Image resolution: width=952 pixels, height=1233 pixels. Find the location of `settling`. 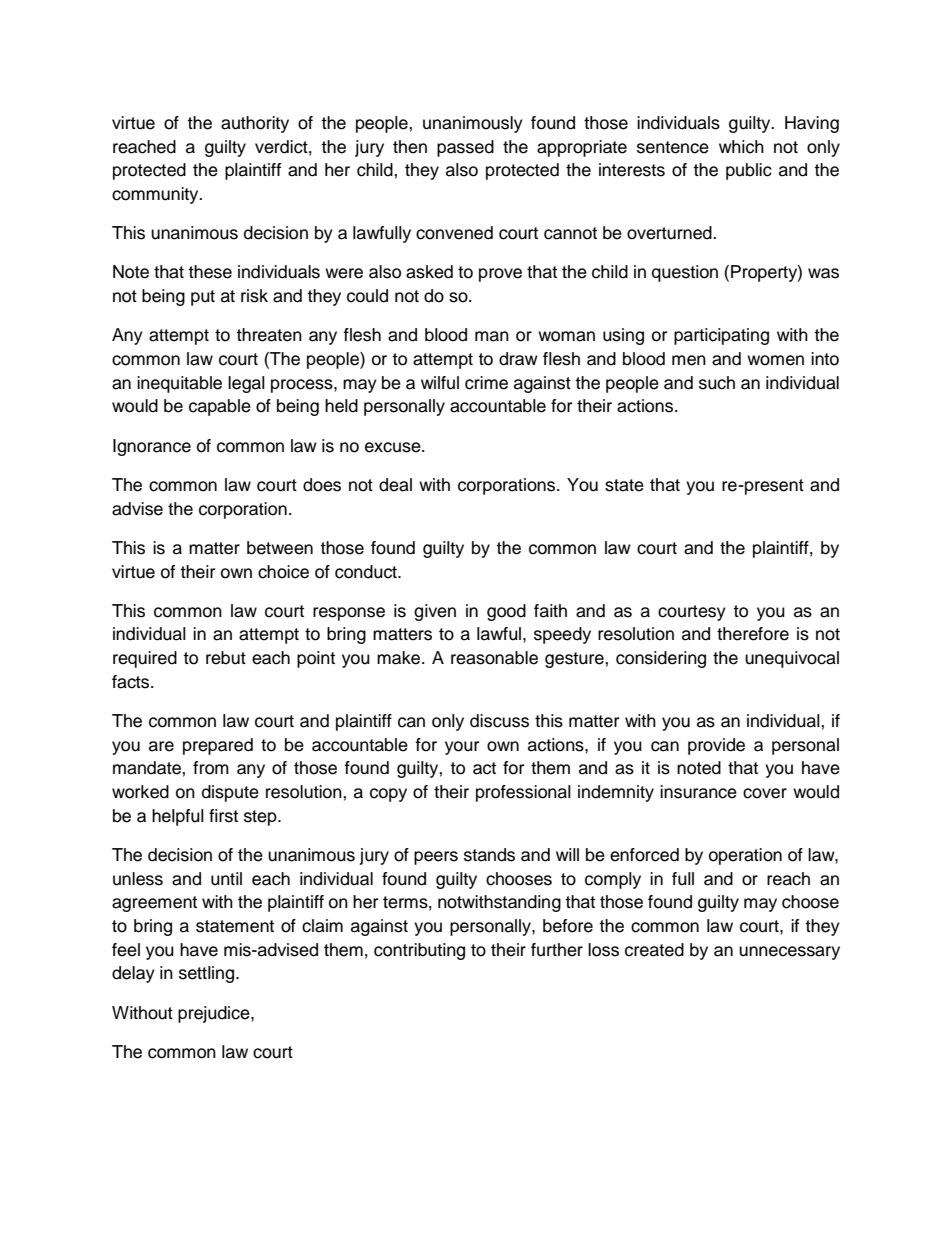

settling is located at coordinates (208, 974).
